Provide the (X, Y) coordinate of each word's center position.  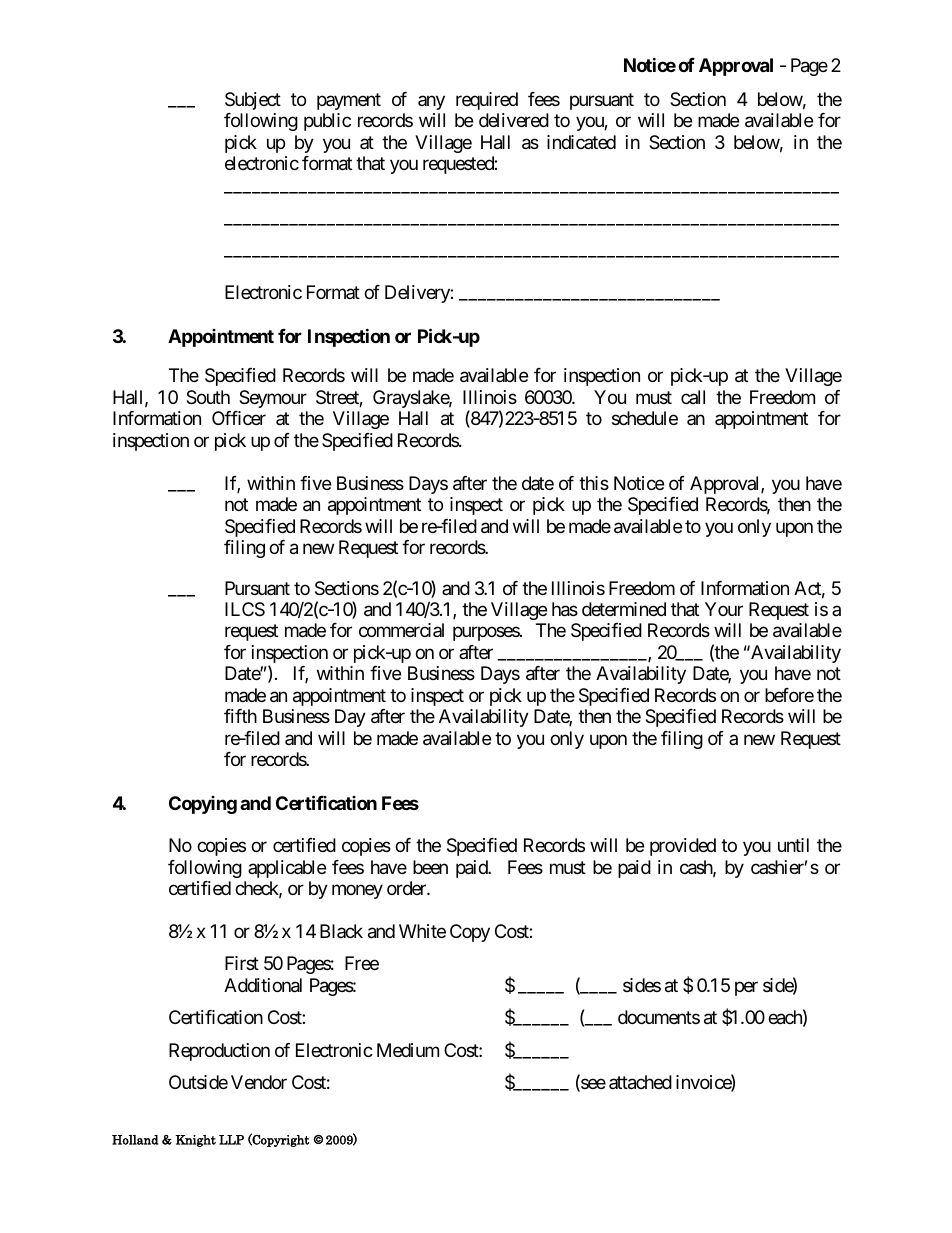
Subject (253, 101)
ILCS (245, 609)
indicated (581, 142)
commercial (401, 630)
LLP (231, 1140)
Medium (408, 1050)
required (487, 101)
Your (724, 609)
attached (640, 1082)
